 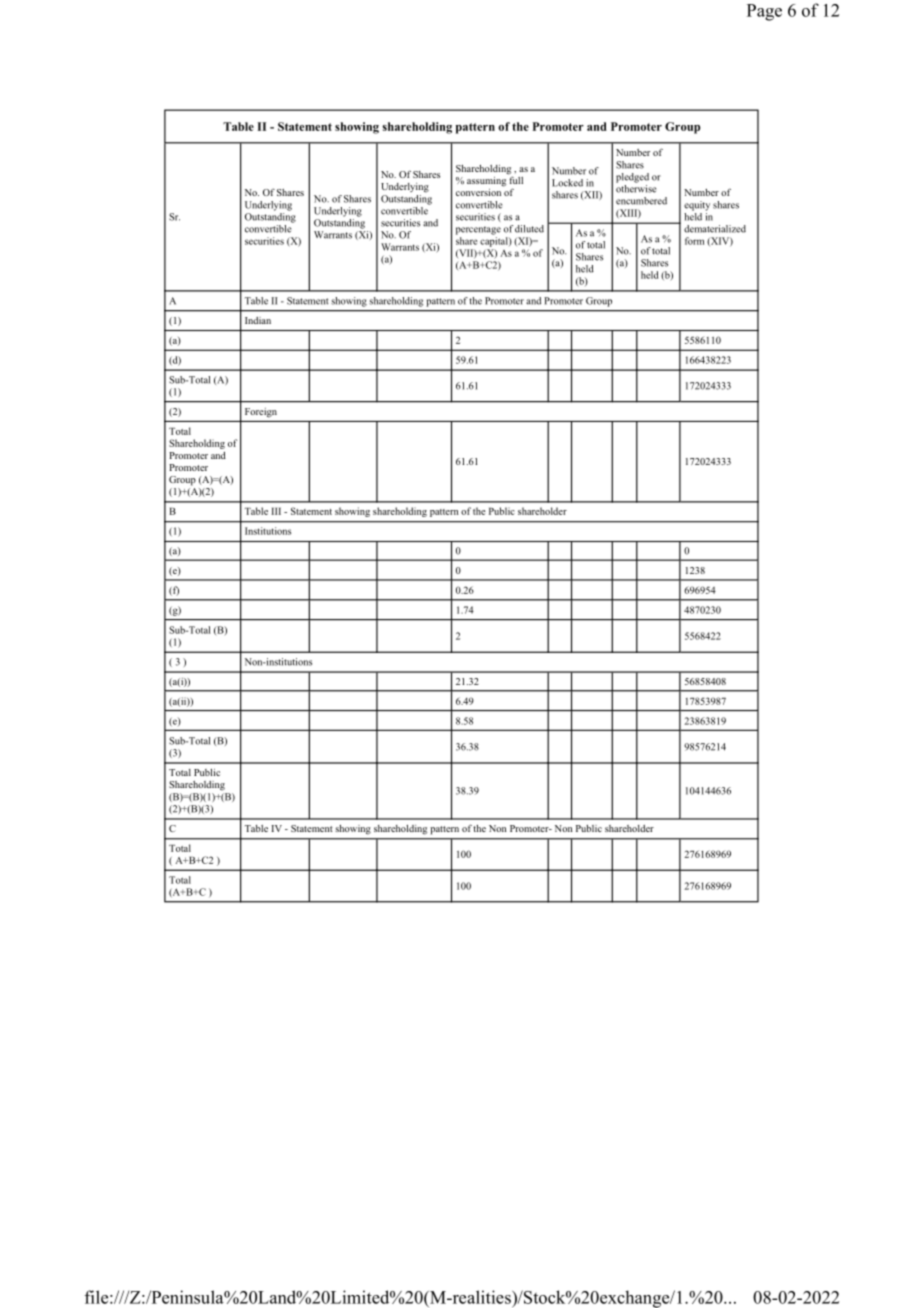 I want to click on full, so click(x=515, y=179).
